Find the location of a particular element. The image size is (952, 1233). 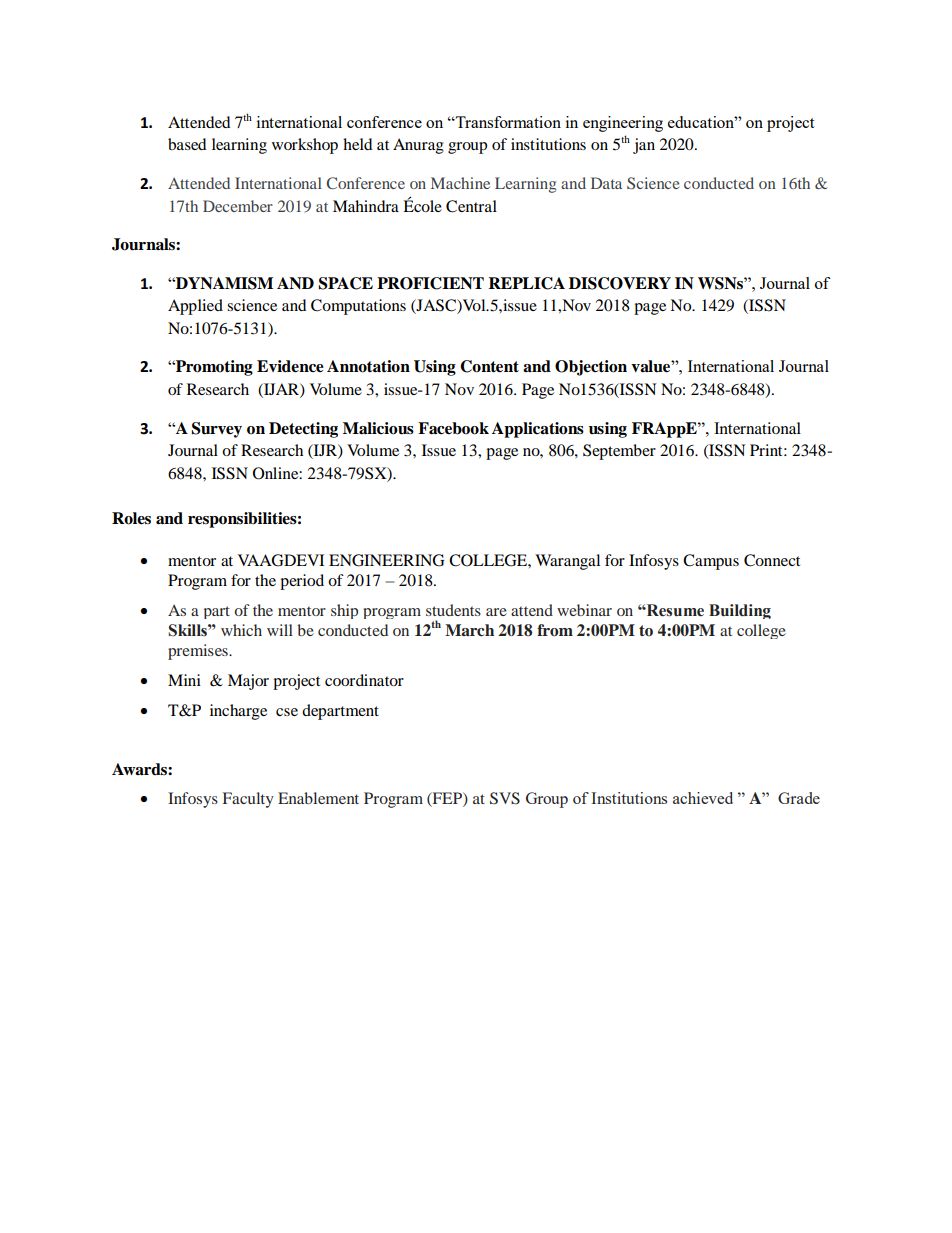

Machine is located at coordinates (460, 183).
